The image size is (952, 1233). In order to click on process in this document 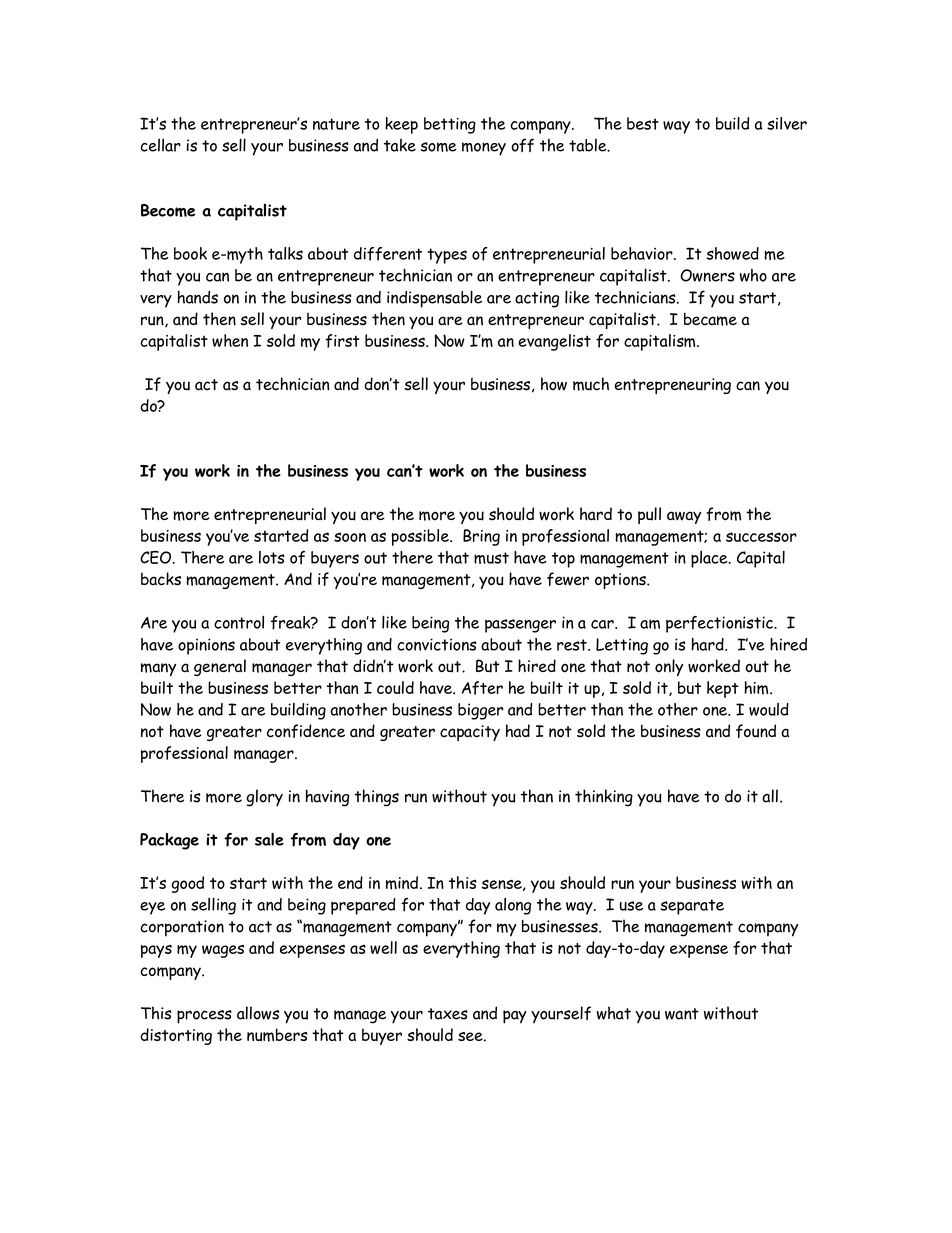, I will do `click(204, 1017)`.
